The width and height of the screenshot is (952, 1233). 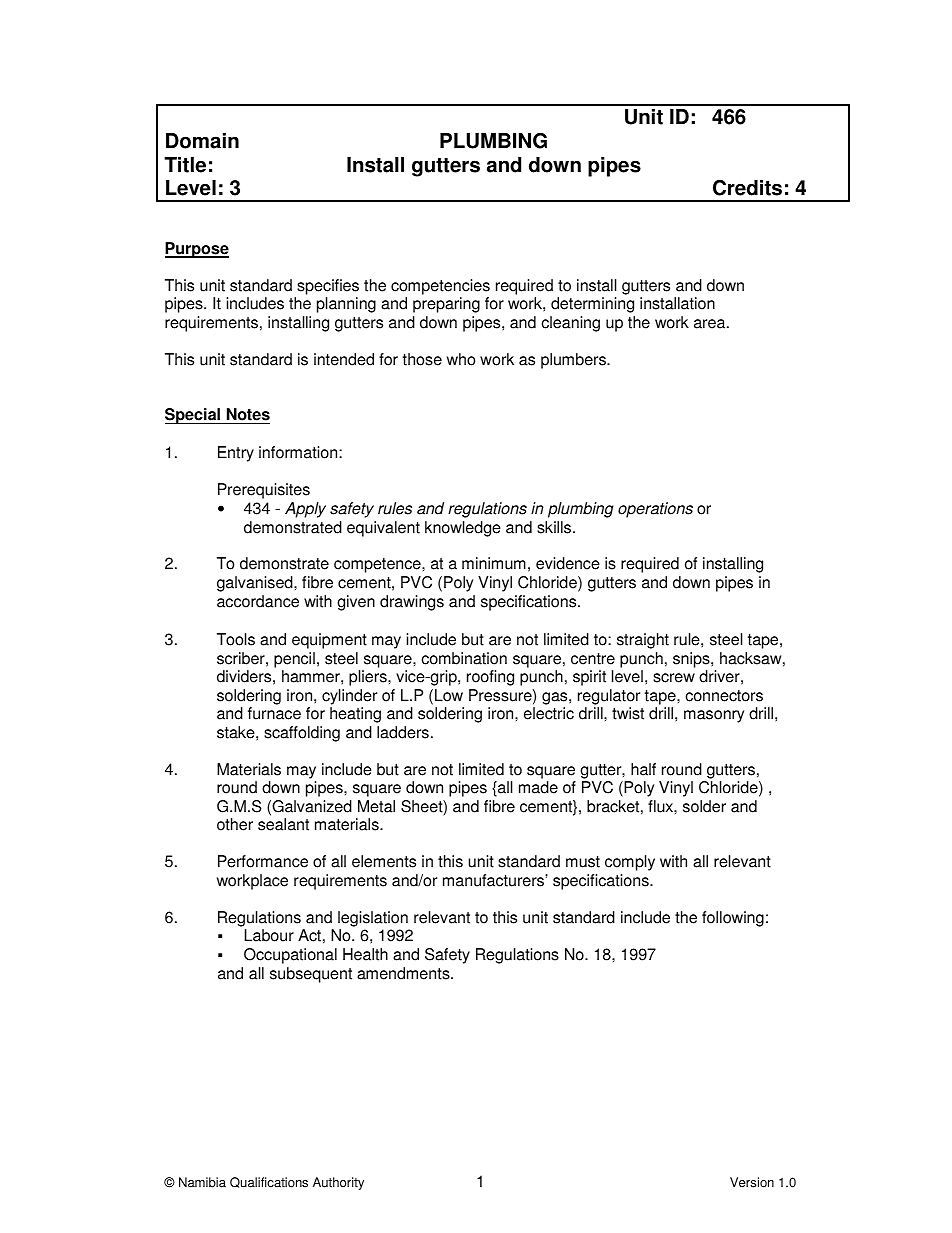 I want to click on Credits, so click(x=747, y=188).
